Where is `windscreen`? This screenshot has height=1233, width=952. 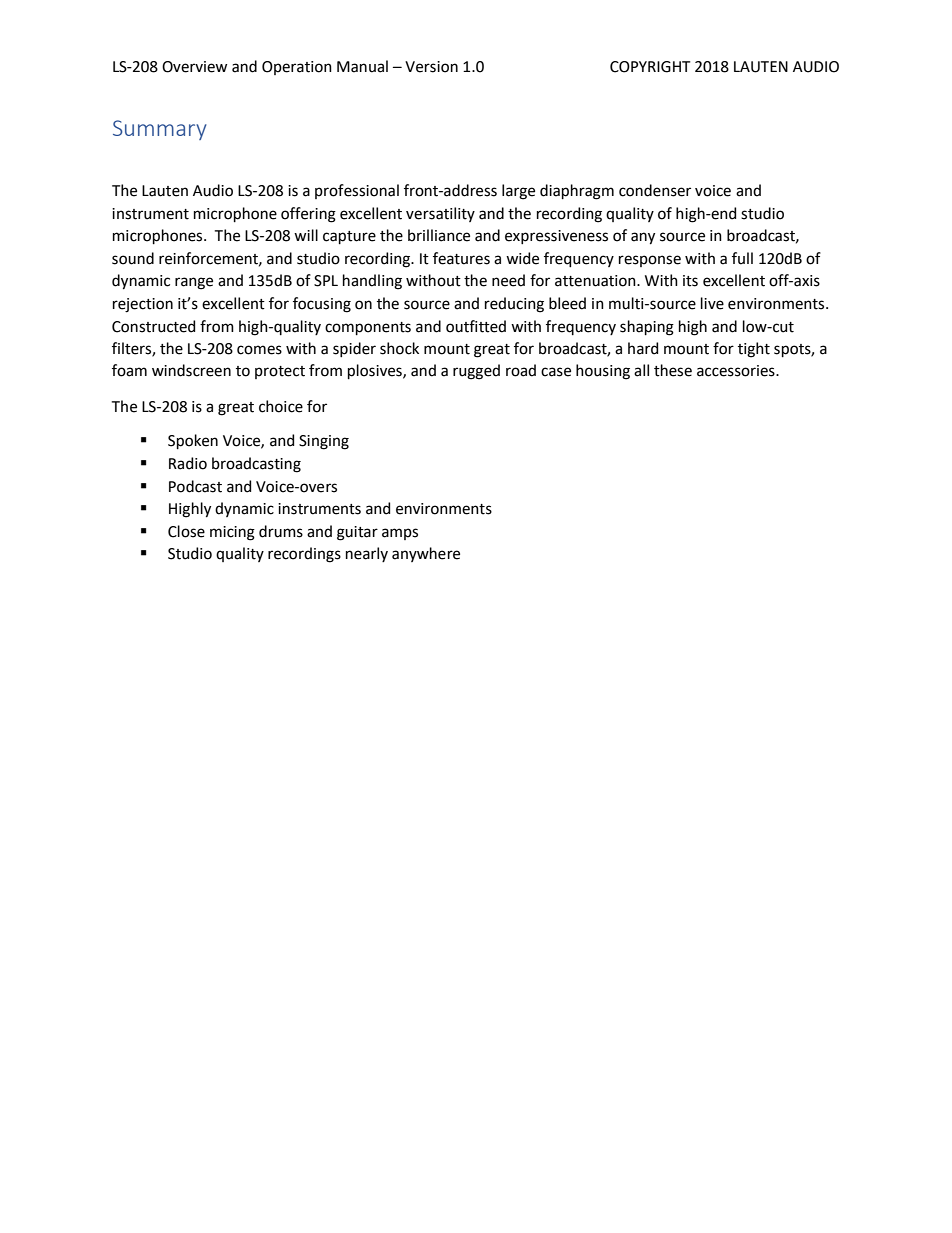
windscreen is located at coordinates (191, 370).
